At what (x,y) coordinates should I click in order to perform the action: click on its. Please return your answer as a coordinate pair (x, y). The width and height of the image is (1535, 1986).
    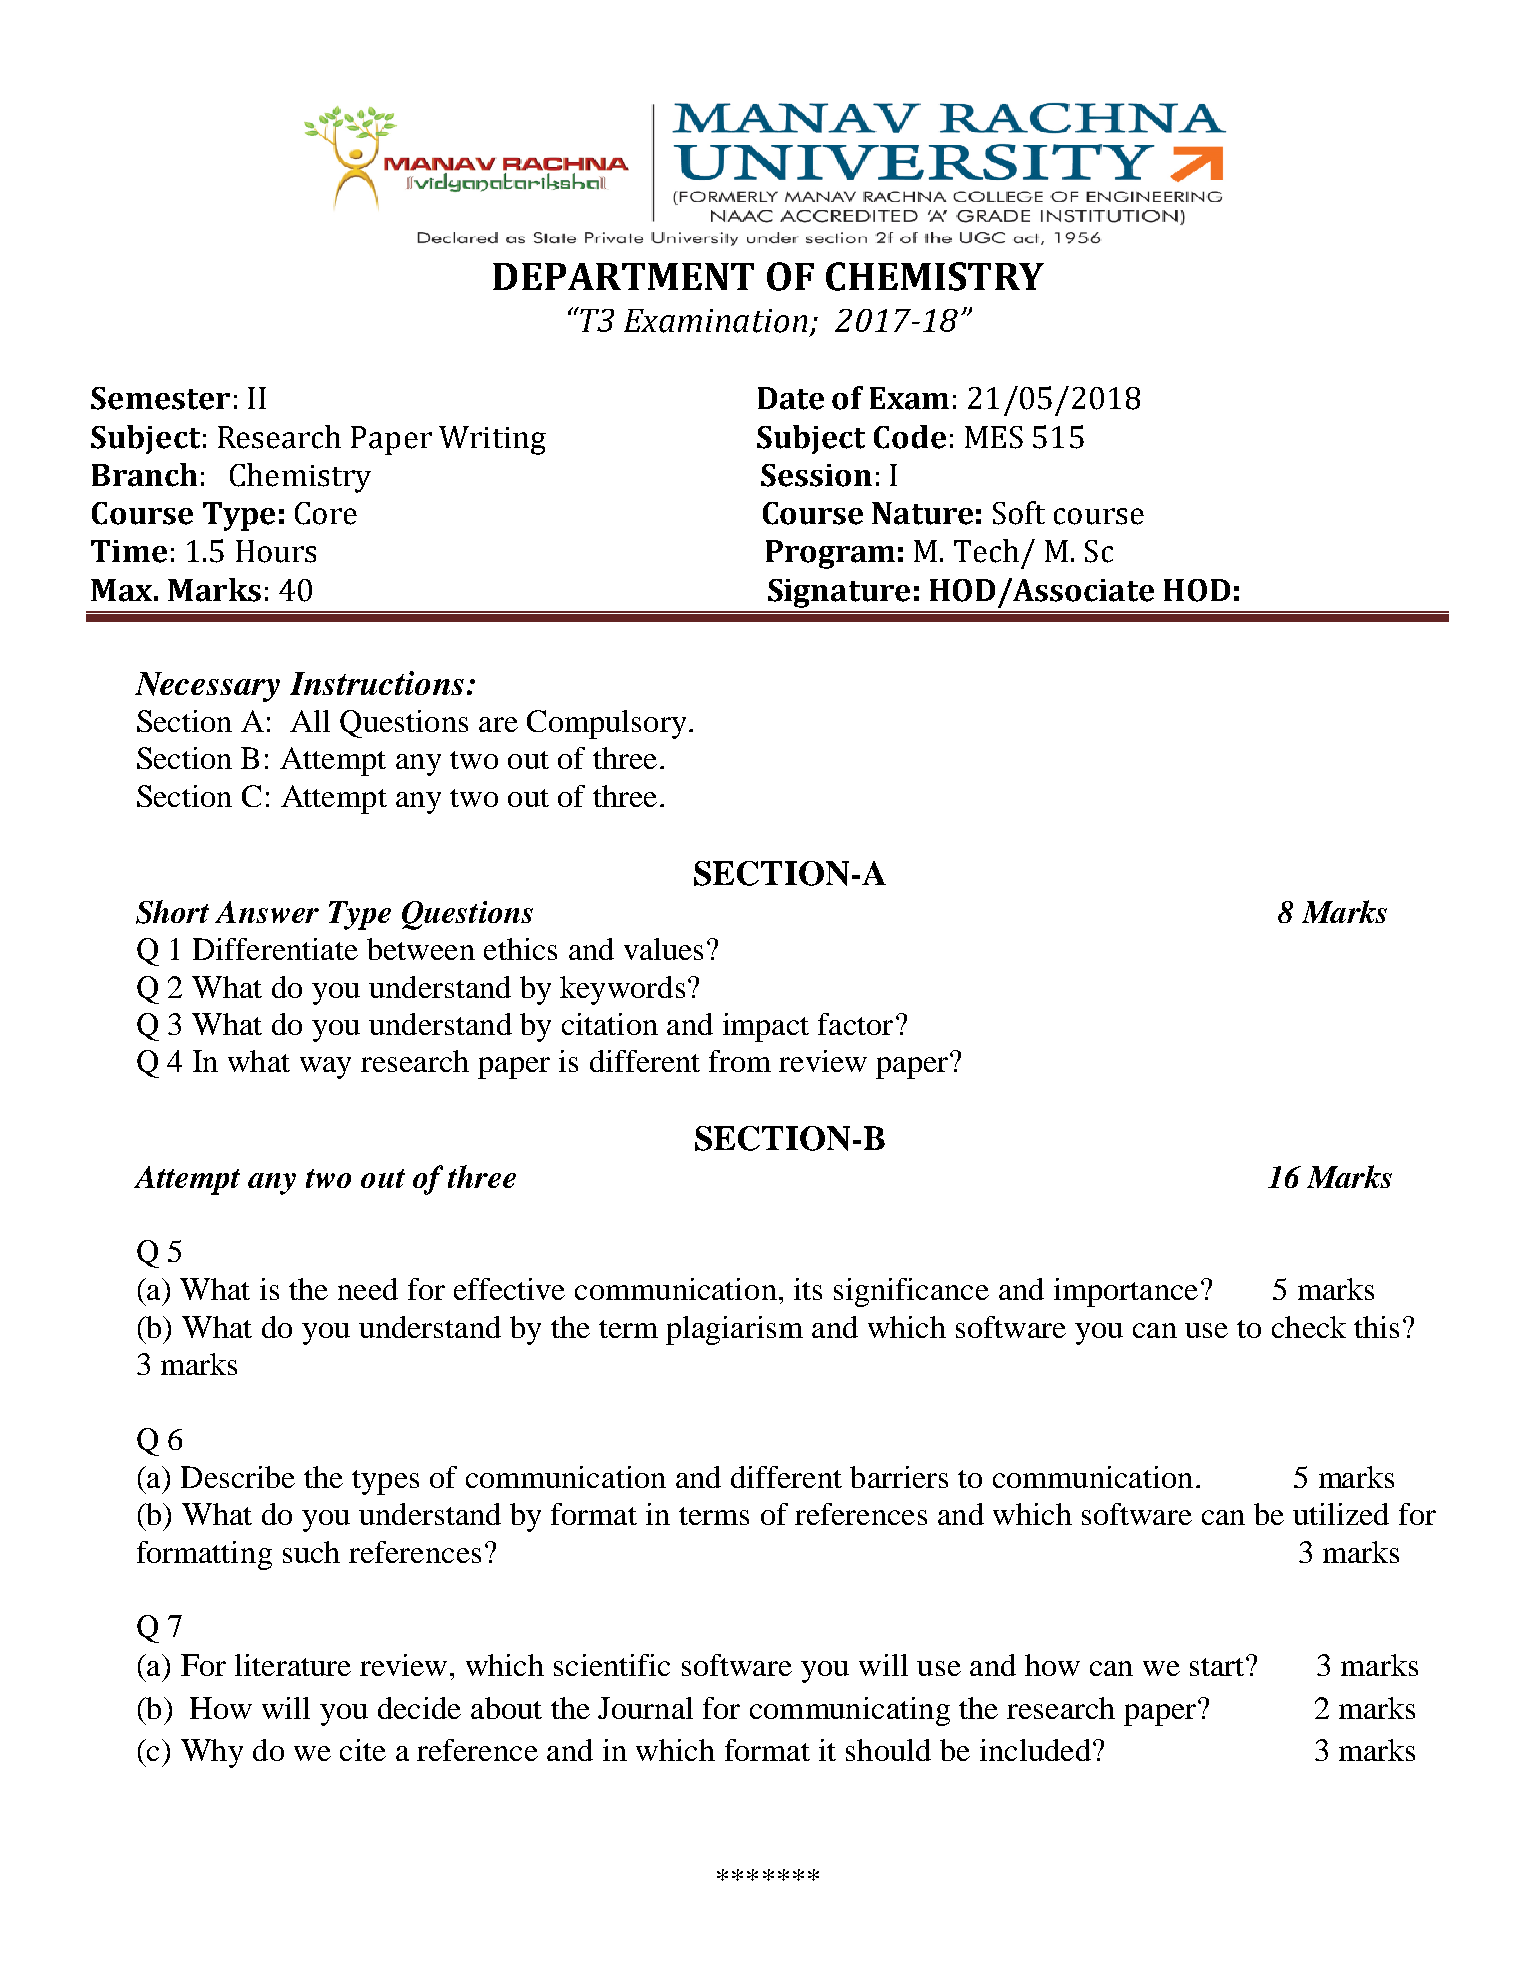
    Looking at the image, I should click on (808, 1289).
